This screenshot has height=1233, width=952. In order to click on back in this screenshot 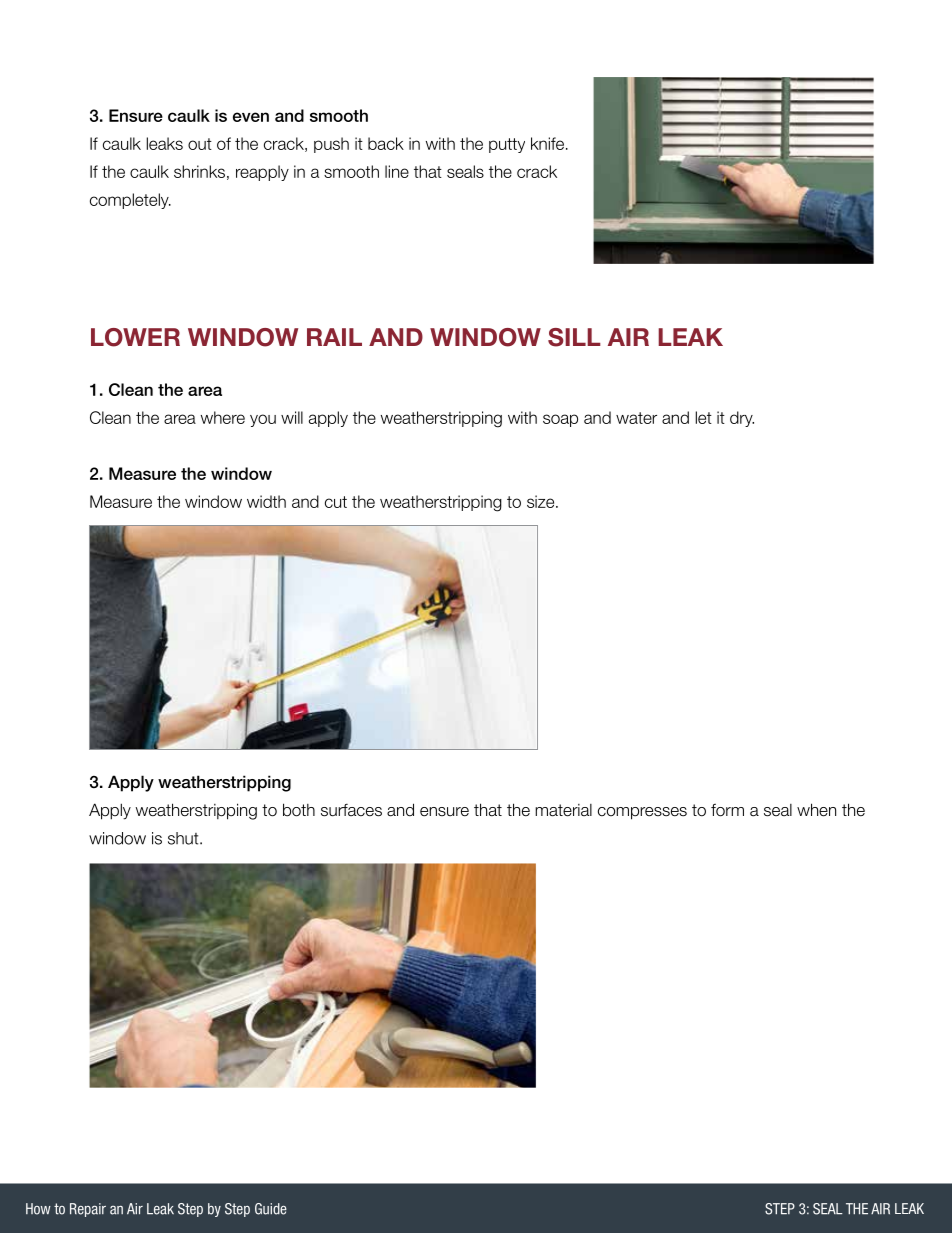, I will do `click(386, 143)`.
